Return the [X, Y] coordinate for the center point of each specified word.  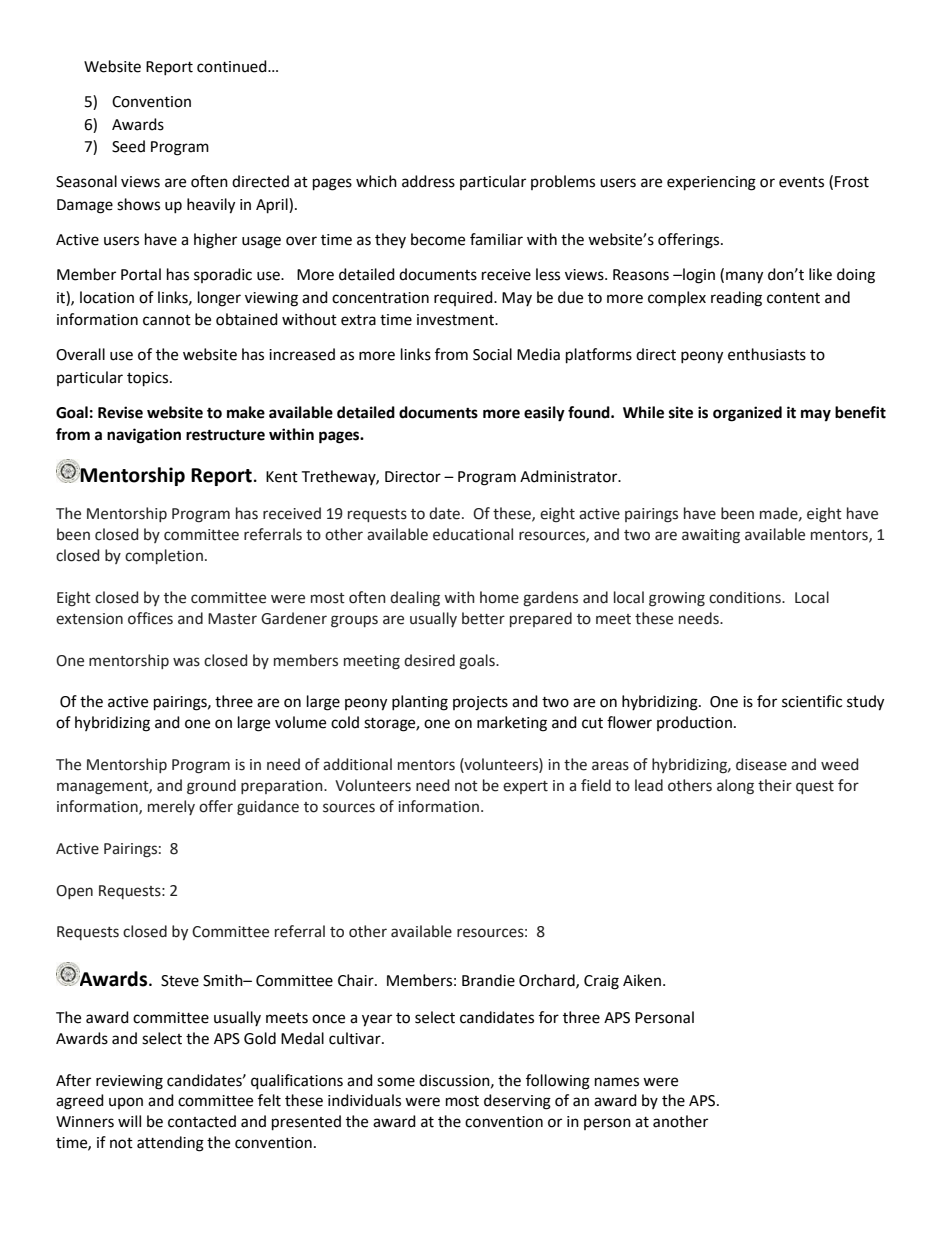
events [801, 182]
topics [149, 379]
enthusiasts [767, 354]
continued [233, 66]
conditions [746, 597]
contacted [202, 1121]
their [775, 785]
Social [492, 354]
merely [171, 807]
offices [150, 618]
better [483, 618]
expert [525, 787]
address [428, 181]
